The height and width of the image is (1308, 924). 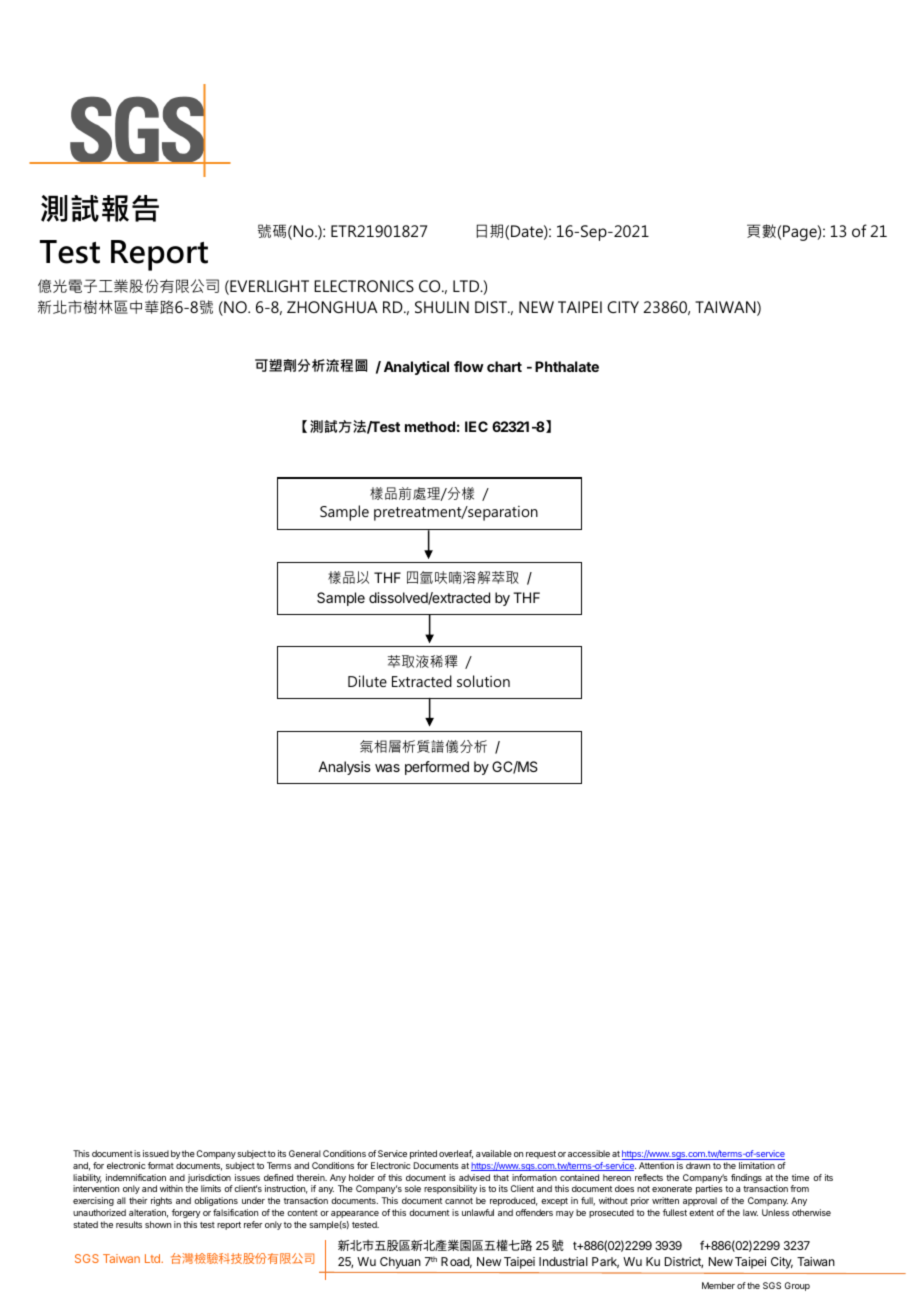 What do you see at coordinates (158, 1224) in the image?
I see `shown` at bounding box center [158, 1224].
